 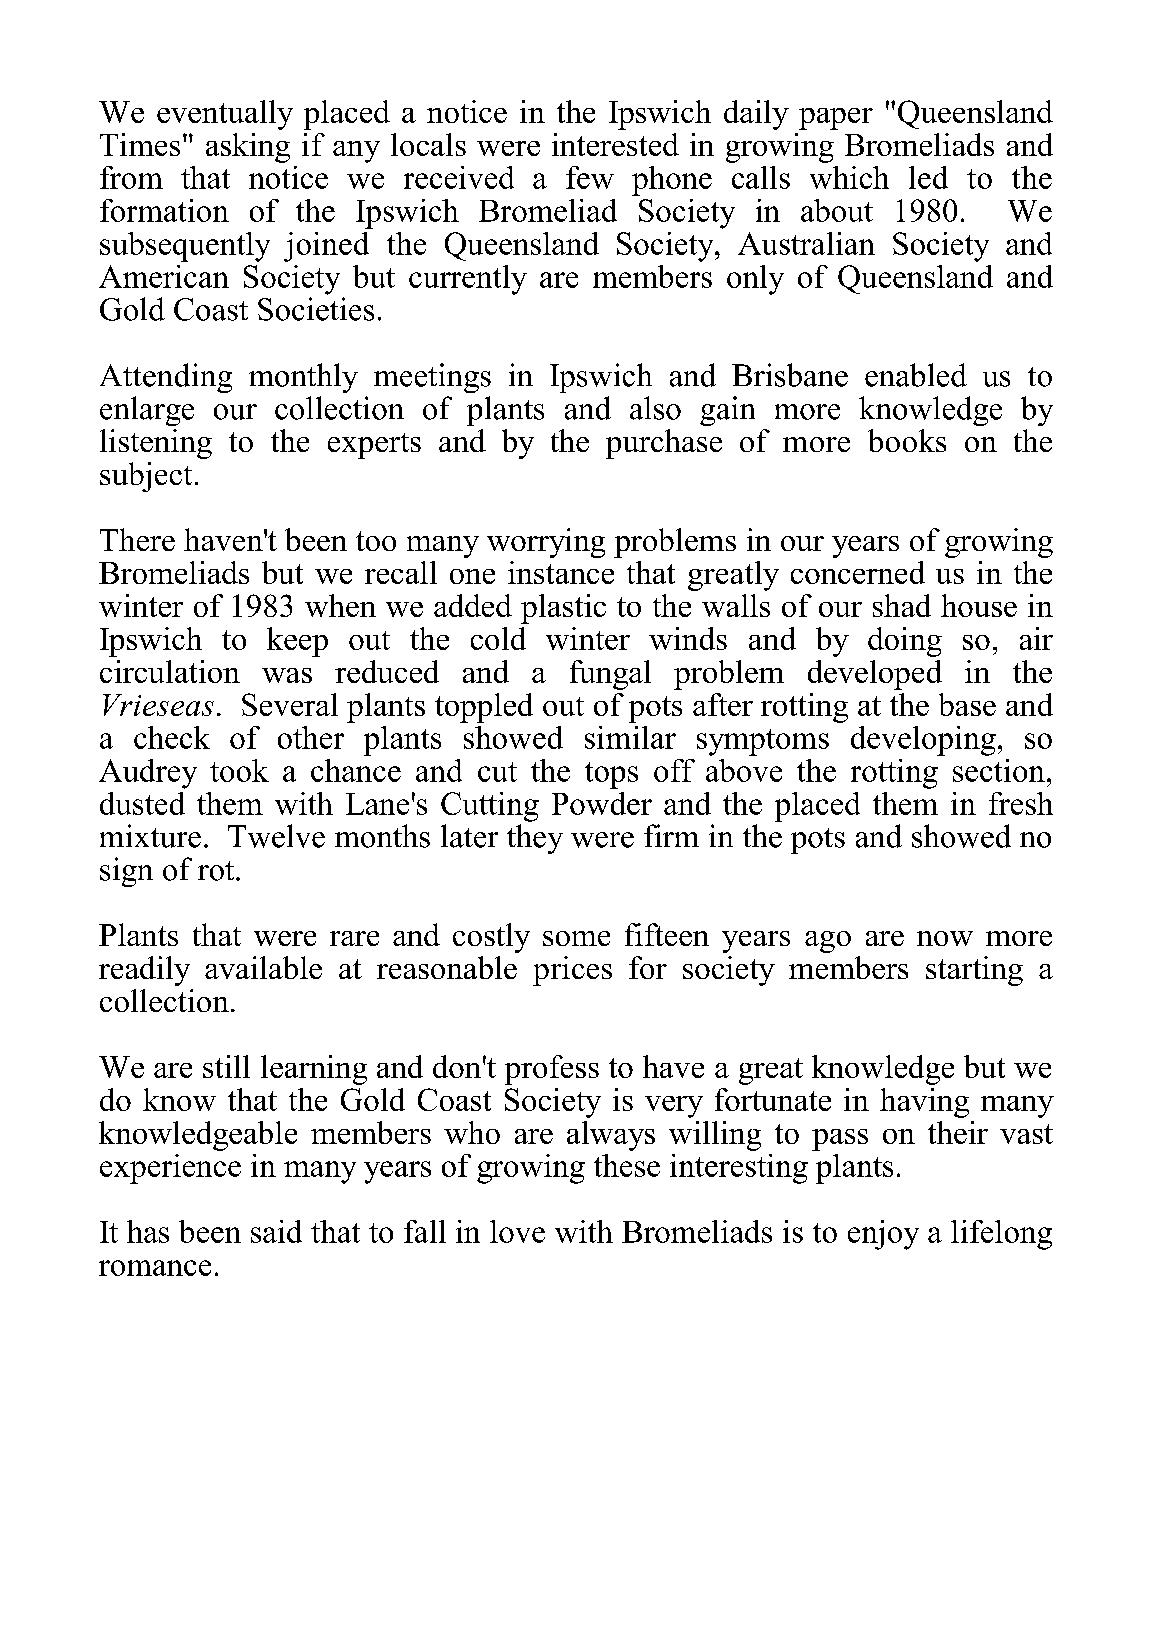 What do you see at coordinates (287, 675) in the page?
I see `was` at bounding box center [287, 675].
